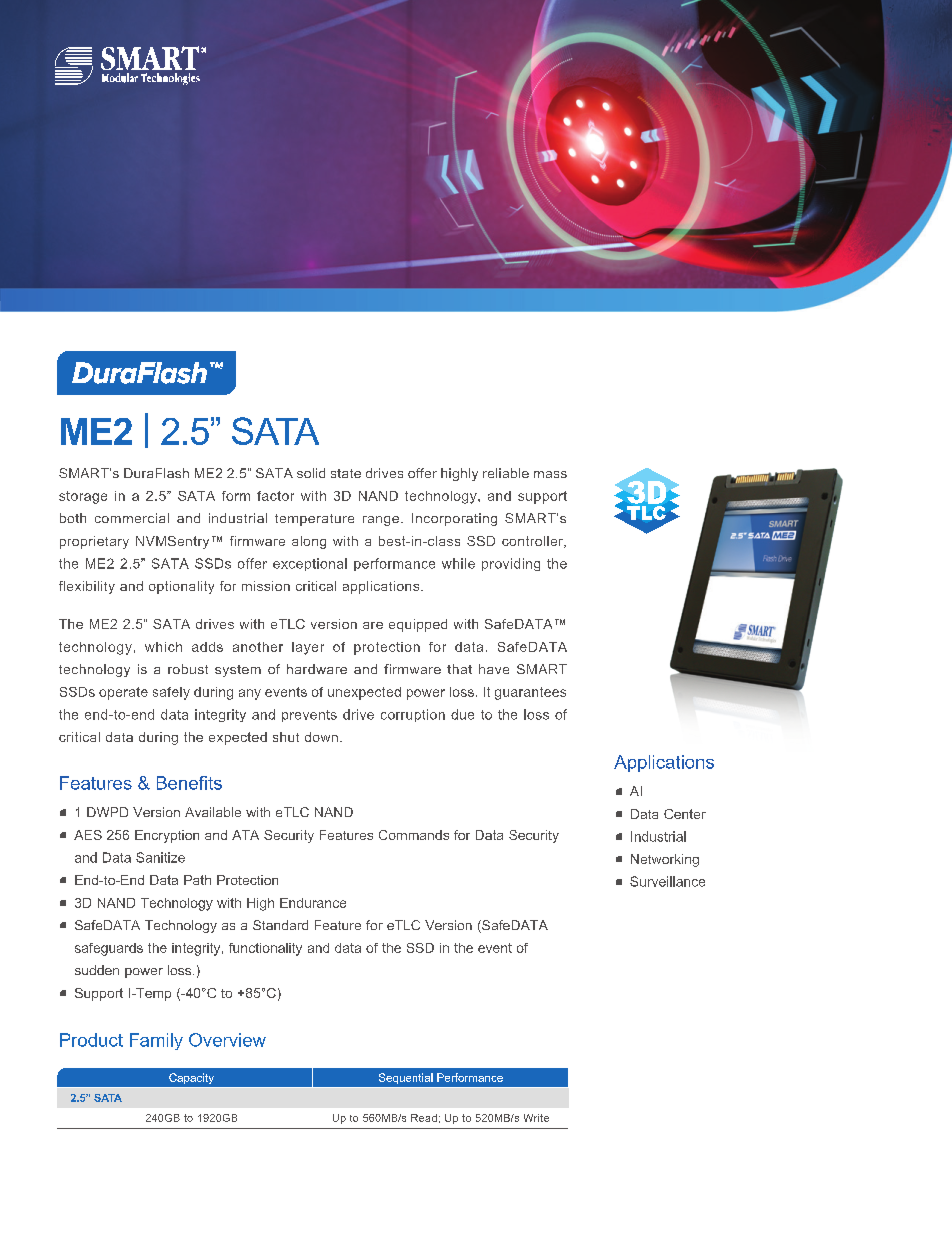  Describe the element at coordinates (550, 474) in the screenshot. I see `mass` at that location.
